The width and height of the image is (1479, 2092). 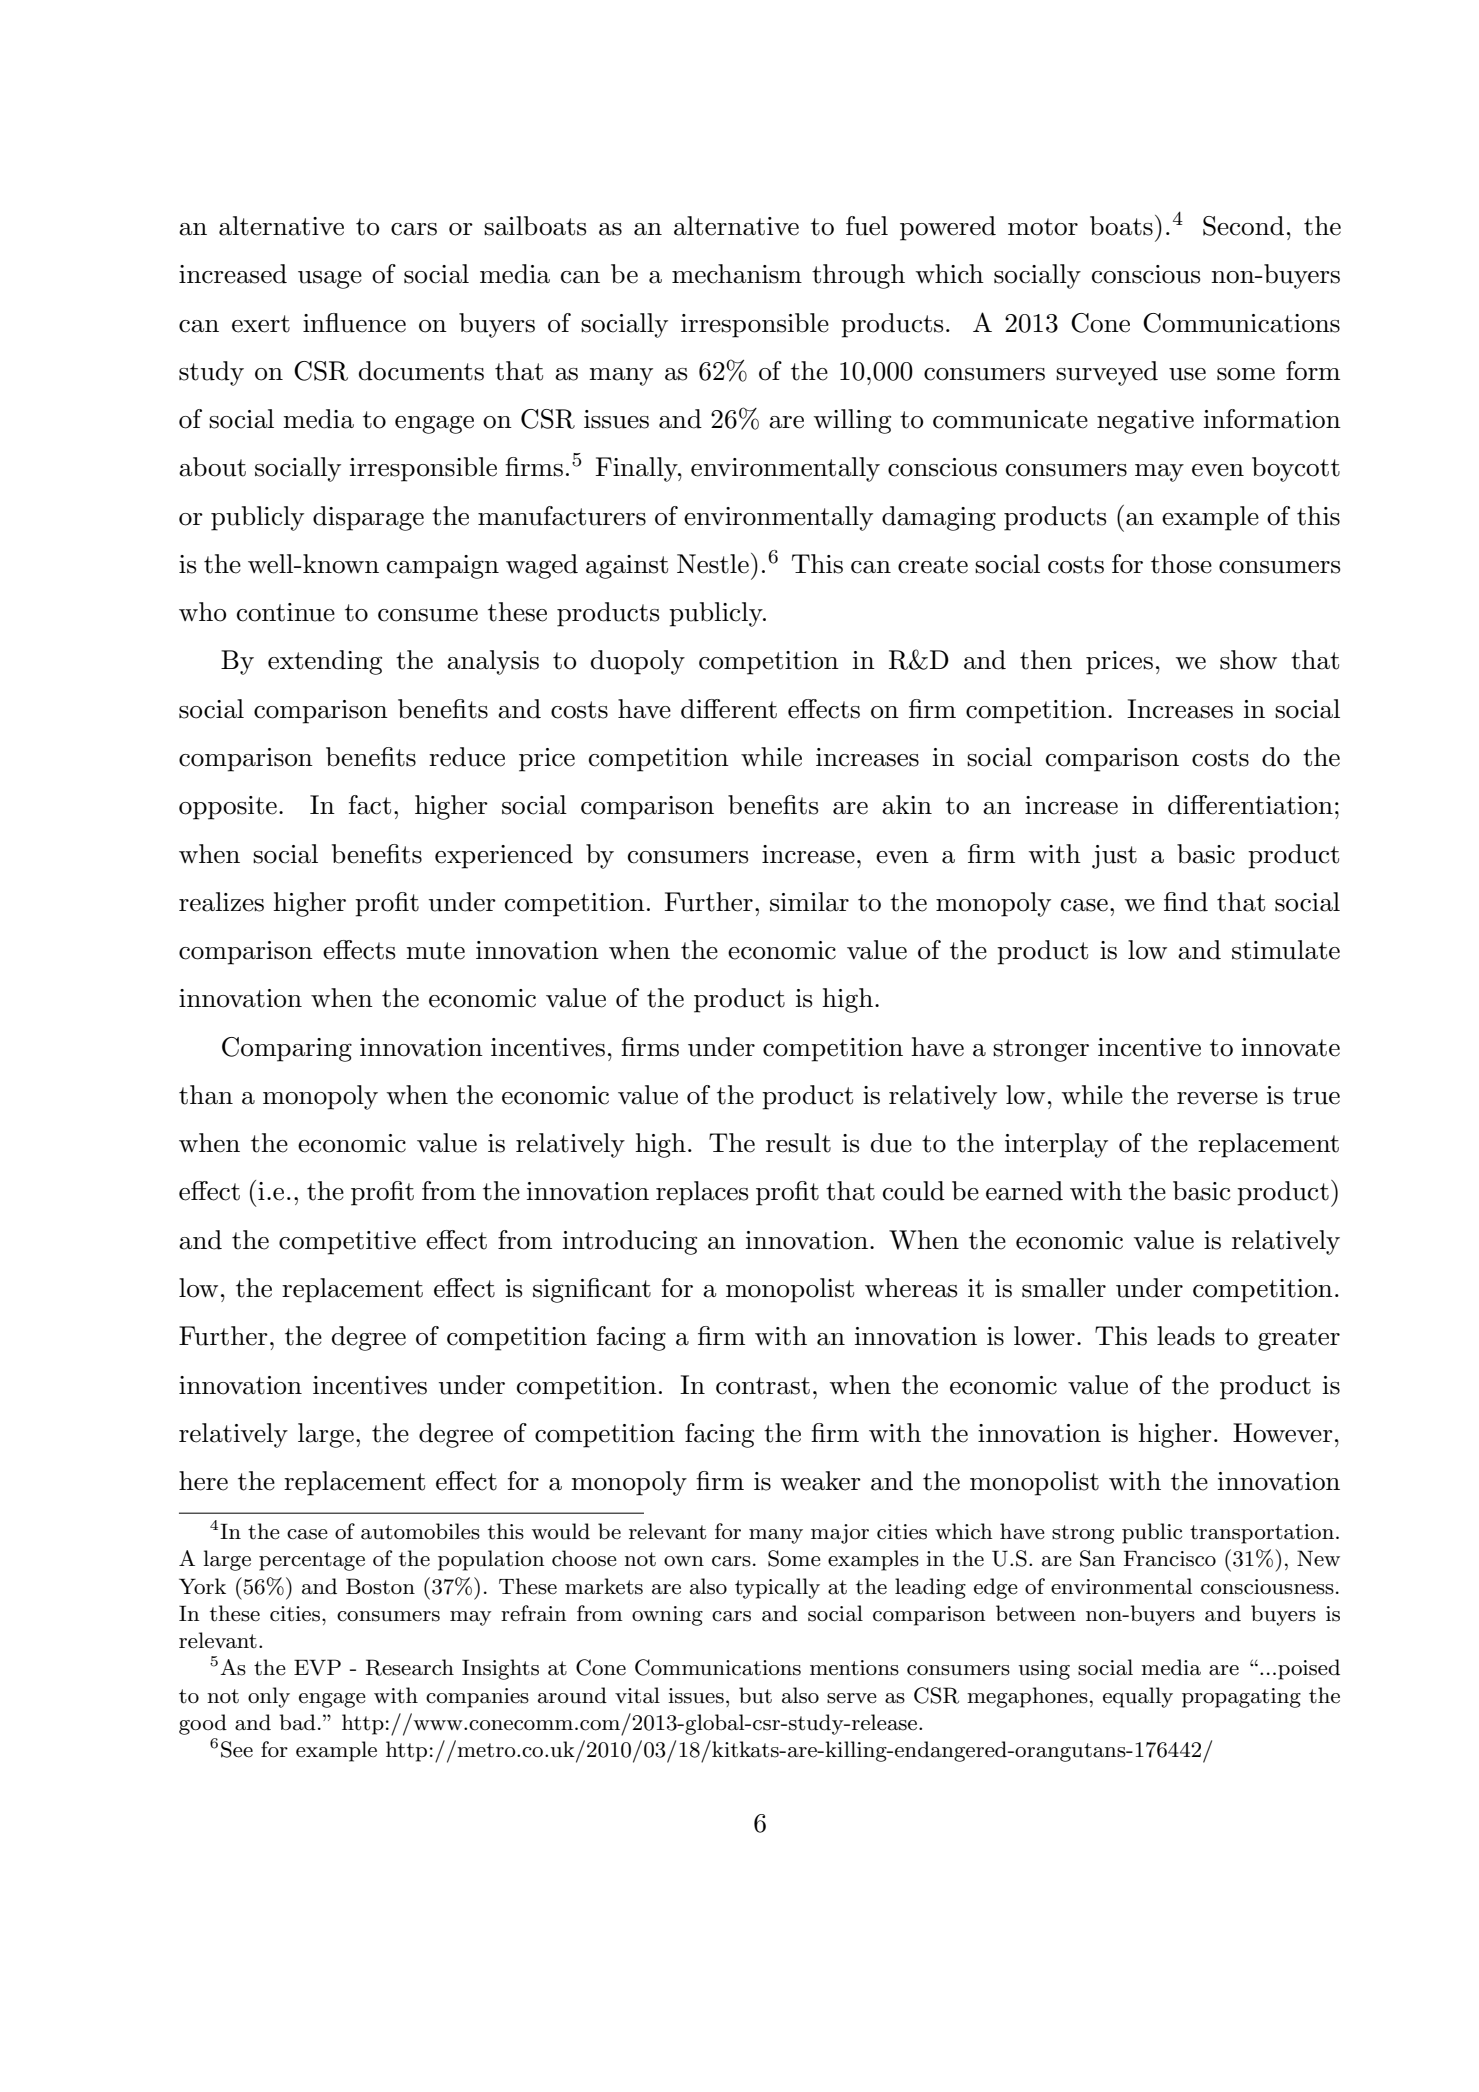 What do you see at coordinates (435, 951) in the image?
I see `mute` at bounding box center [435, 951].
